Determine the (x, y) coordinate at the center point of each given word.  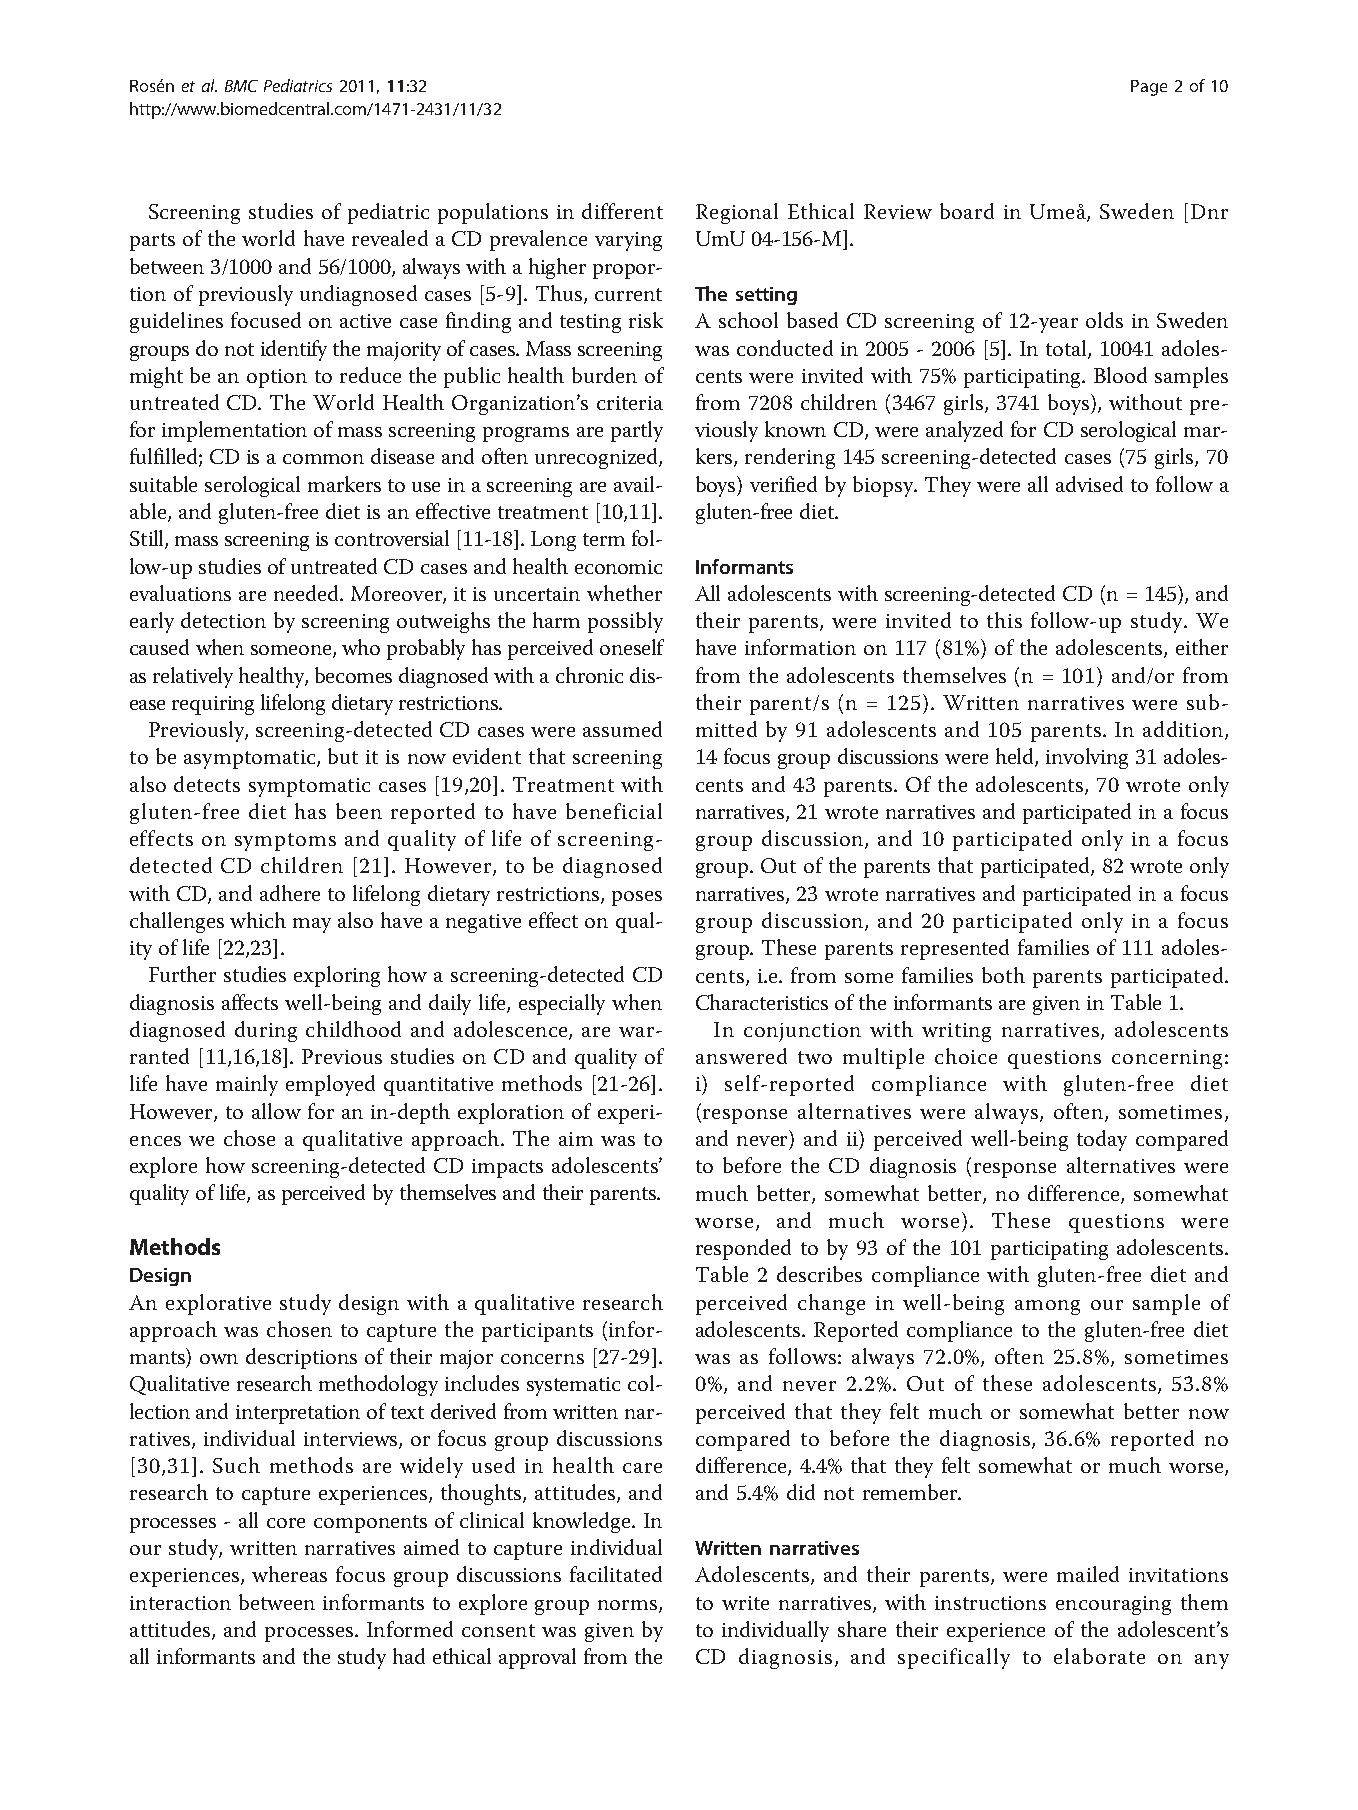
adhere (290, 893)
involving (1087, 758)
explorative (218, 1304)
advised (1089, 484)
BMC (241, 86)
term (604, 539)
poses (637, 898)
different (622, 211)
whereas (289, 1574)
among (1047, 1307)
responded (743, 1249)
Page (1149, 88)
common (323, 459)
